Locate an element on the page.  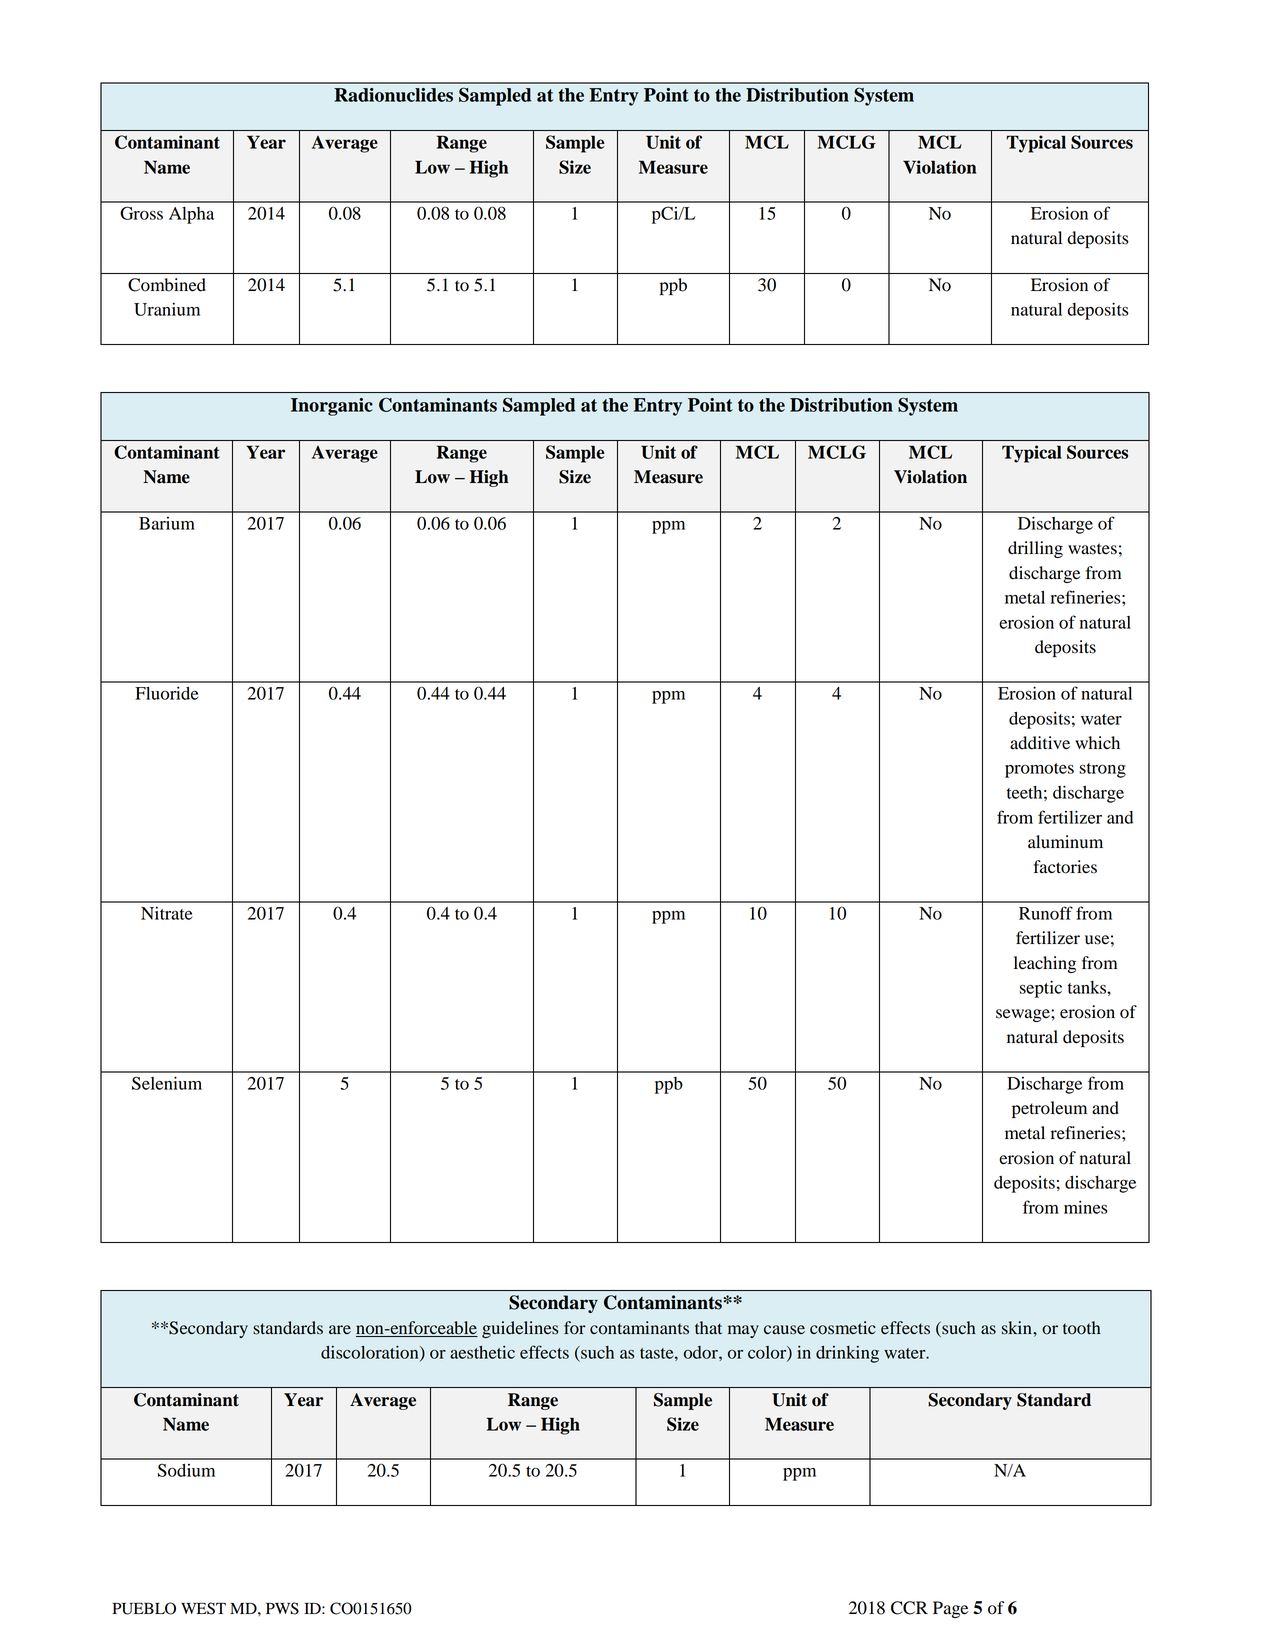
Inorganic is located at coordinates (332, 407).
